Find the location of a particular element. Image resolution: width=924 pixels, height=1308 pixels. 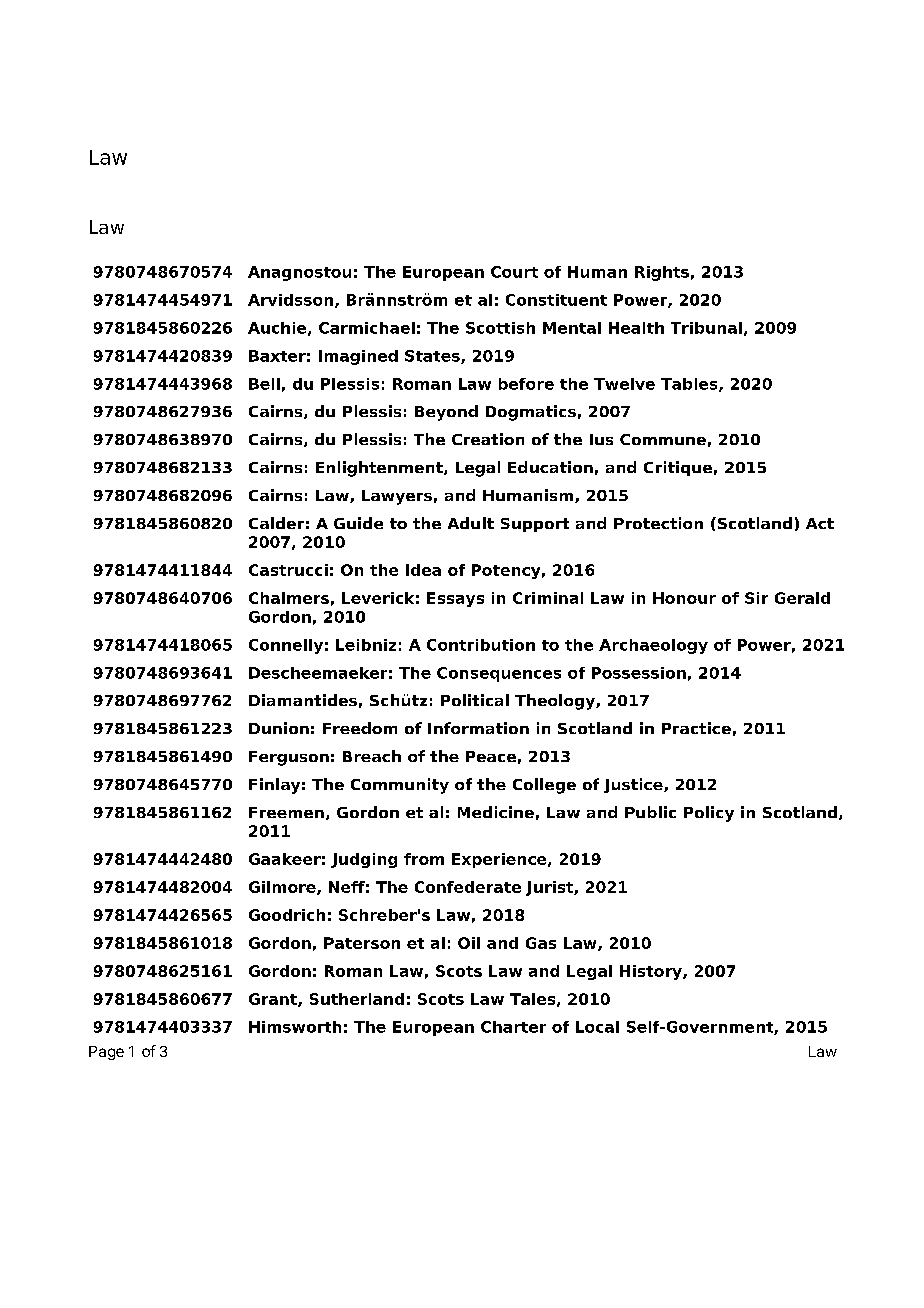

Page is located at coordinates (106, 1053).
